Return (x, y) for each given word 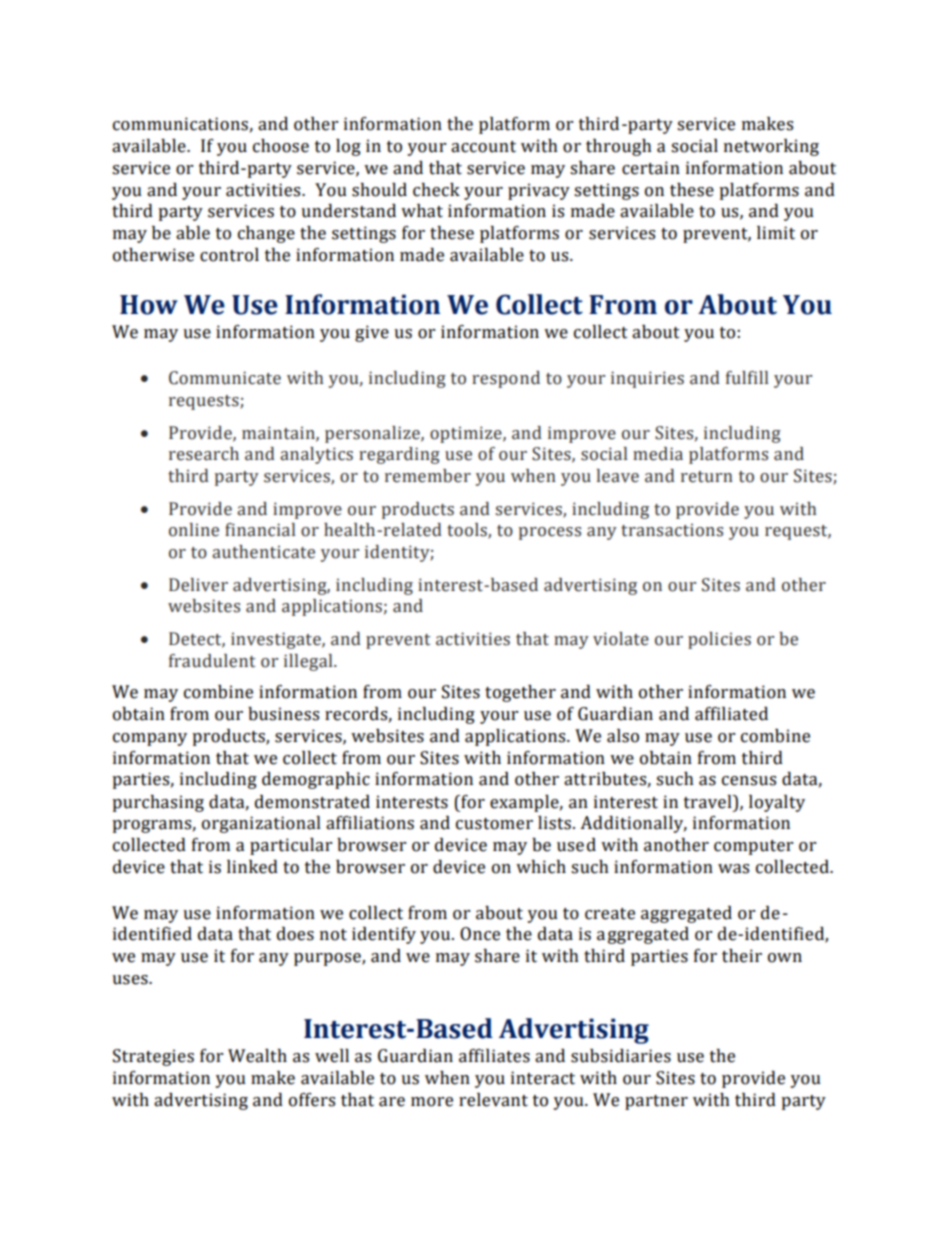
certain (651, 168)
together (520, 693)
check (436, 190)
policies (719, 640)
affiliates (494, 1056)
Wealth (257, 1056)
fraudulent (212, 661)
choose (281, 146)
